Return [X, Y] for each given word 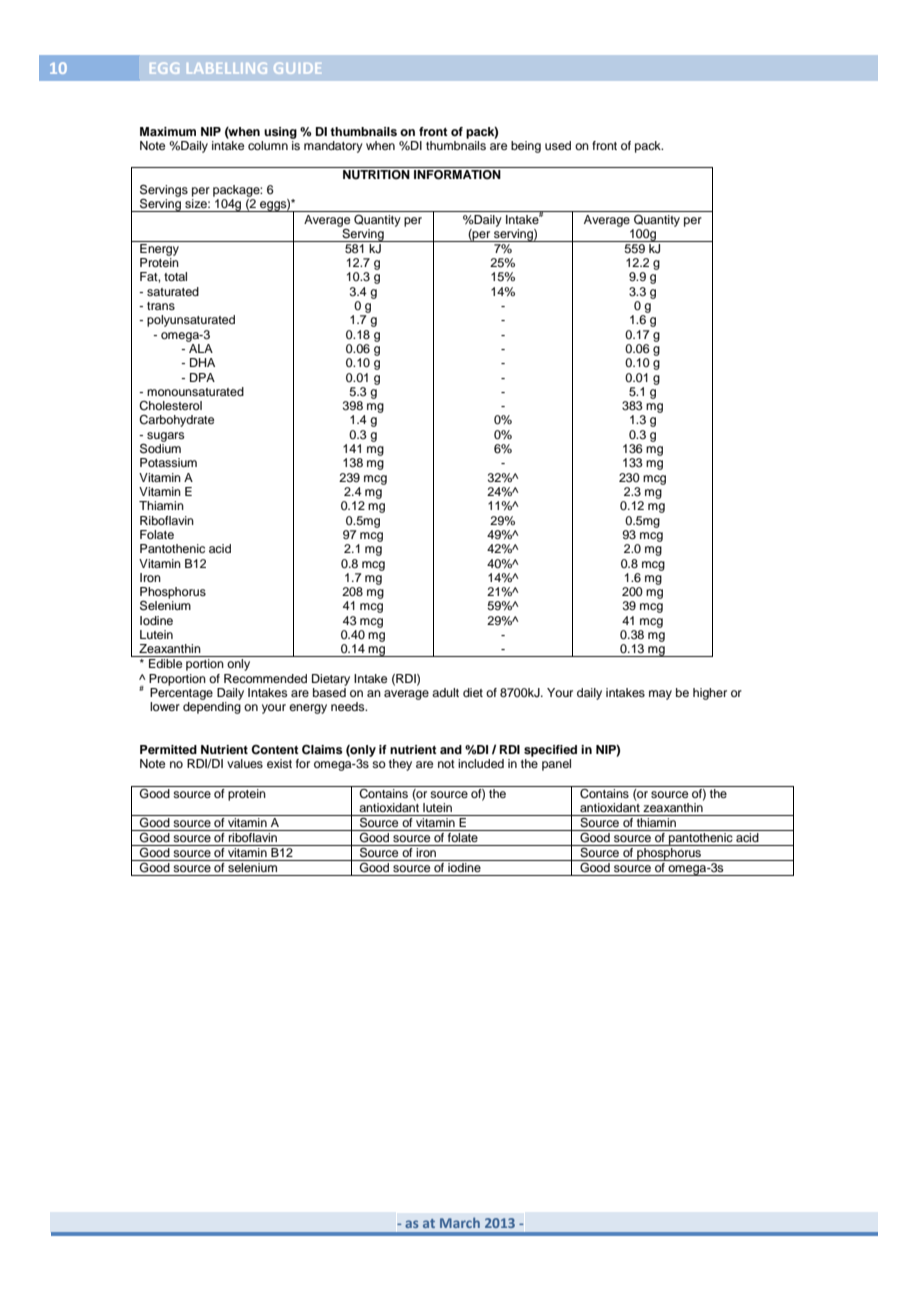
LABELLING [227, 68]
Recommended [265, 678]
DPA [202, 377]
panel [556, 765]
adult [445, 692]
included [481, 763]
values [245, 763]
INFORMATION [457, 175]
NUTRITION [376, 175]
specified [550, 751]
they [400, 765]
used [558, 145]
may [660, 695]
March [460, 1222]
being [526, 147]
